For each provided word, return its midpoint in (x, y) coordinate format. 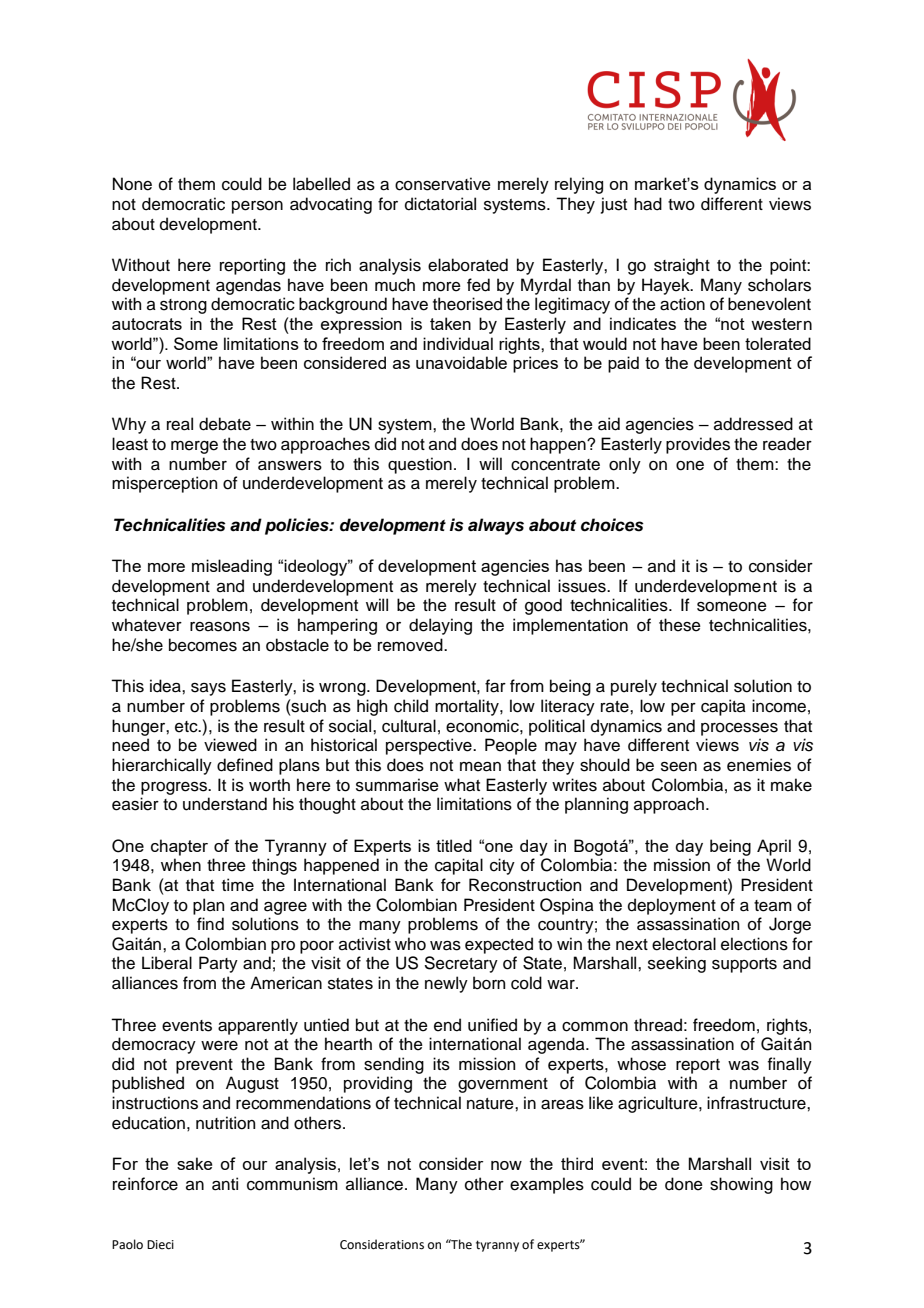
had (648, 204)
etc (187, 727)
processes (739, 729)
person (257, 207)
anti (225, 1184)
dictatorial (440, 204)
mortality (468, 707)
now (506, 1165)
